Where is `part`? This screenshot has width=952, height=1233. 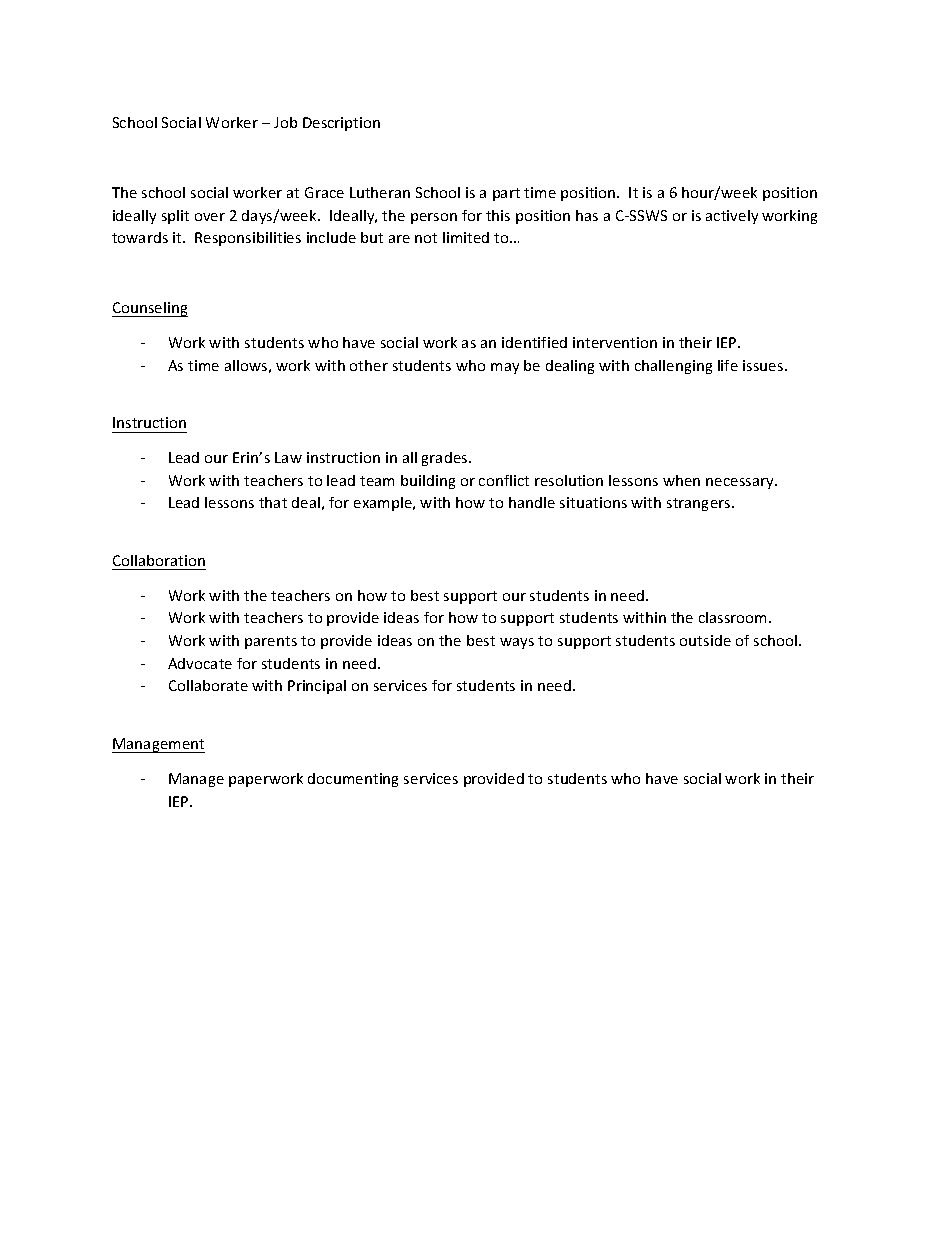
part is located at coordinates (506, 194).
